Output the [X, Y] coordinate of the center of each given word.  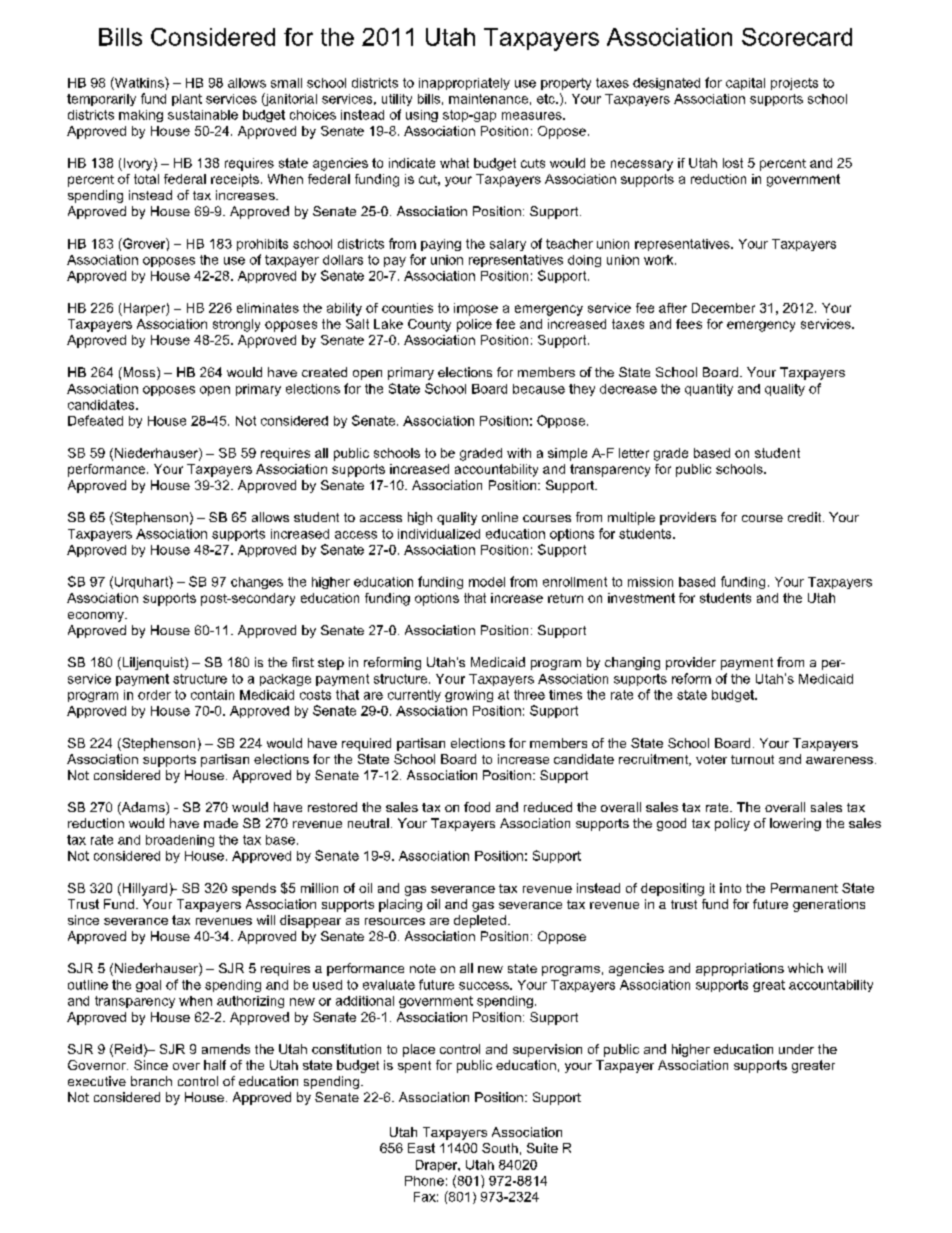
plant [187, 100]
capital [745, 84]
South [500, 1148]
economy [97, 617]
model [487, 582]
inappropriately [464, 84]
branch [151, 1081]
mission [650, 582]
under [796, 1049]
